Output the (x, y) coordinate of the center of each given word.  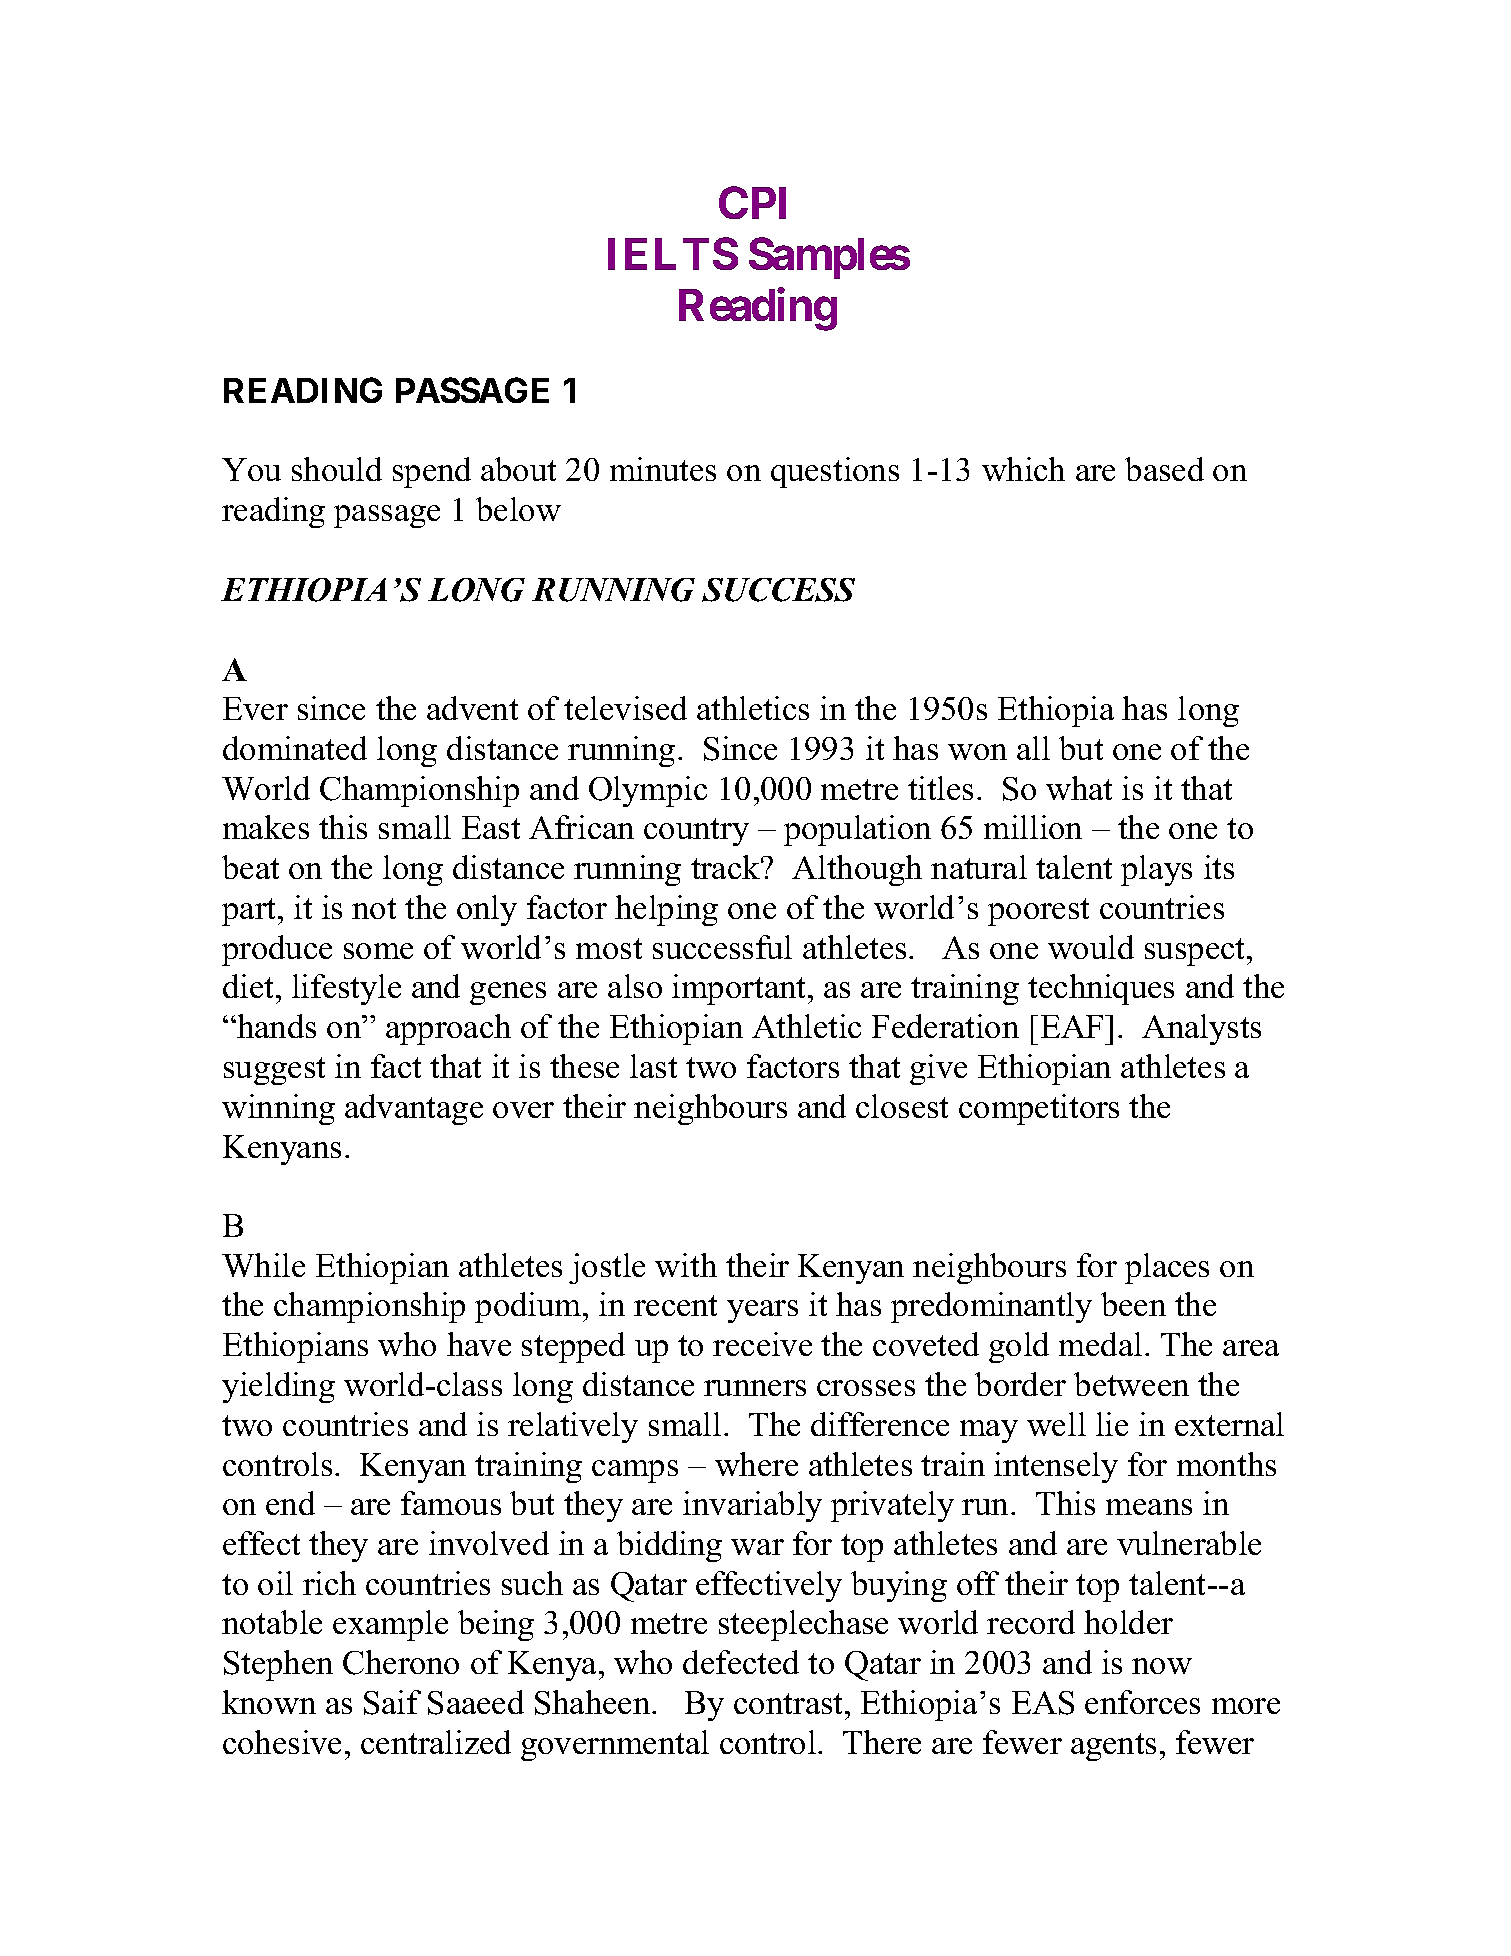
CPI (752, 202)
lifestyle (346, 989)
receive (762, 1344)
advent (472, 708)
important (740, 989)
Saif (392, 1702)
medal (1100, 1344)
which (1023, 469)
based (1164, 469)
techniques (1101, 989)
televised (625, 708)
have (479, 1344)
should (337, 469)
